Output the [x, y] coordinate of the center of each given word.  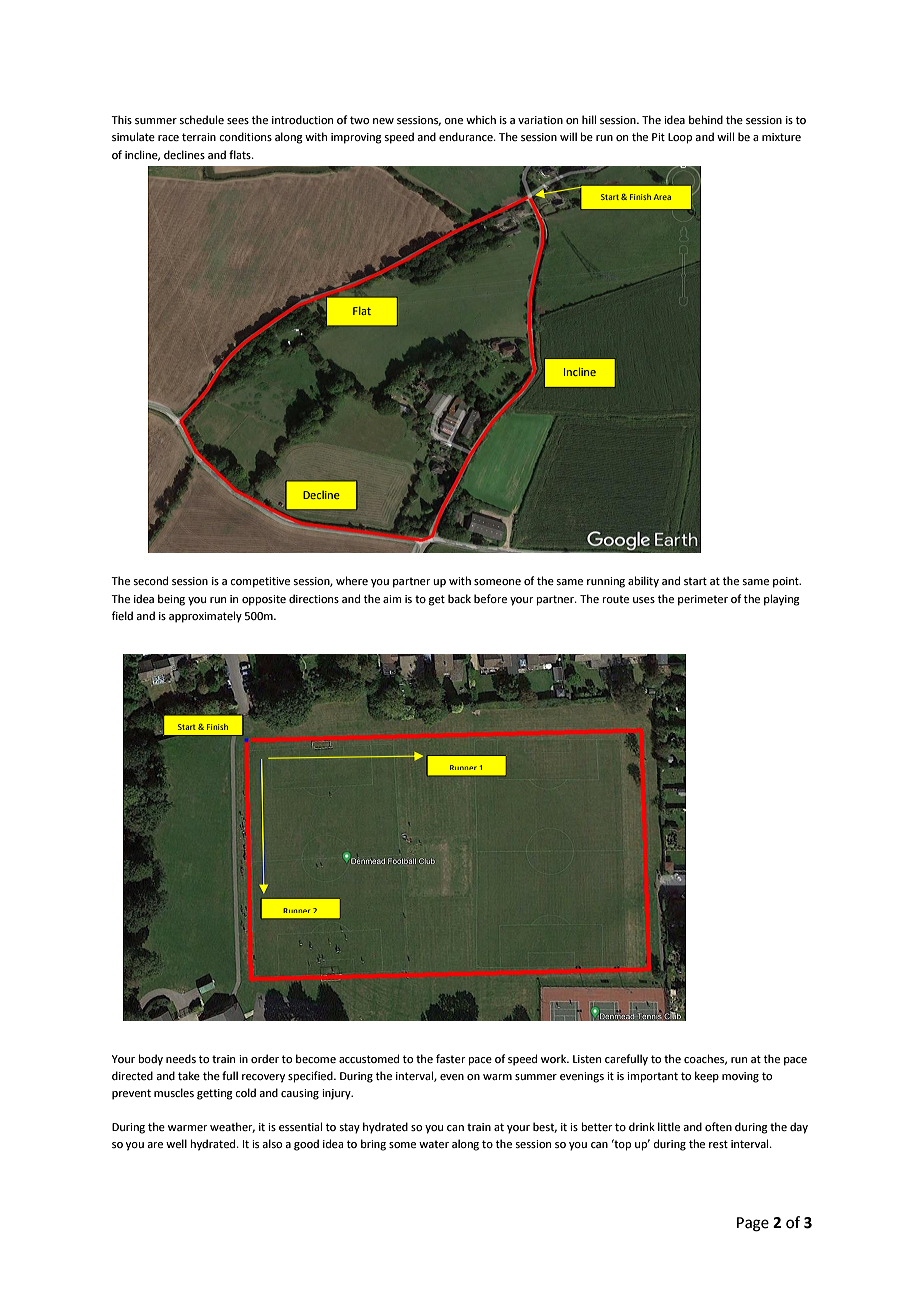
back [459, 598]
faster [451, 1058]
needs [181, 1058]
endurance [467, 136]
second [150, 580]
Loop [680, 138]
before [490, 598]
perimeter [703, 600]
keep [707, 1077]
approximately [205, 617]
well [176, 1143]
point [787, 582]
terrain [199, 137]
